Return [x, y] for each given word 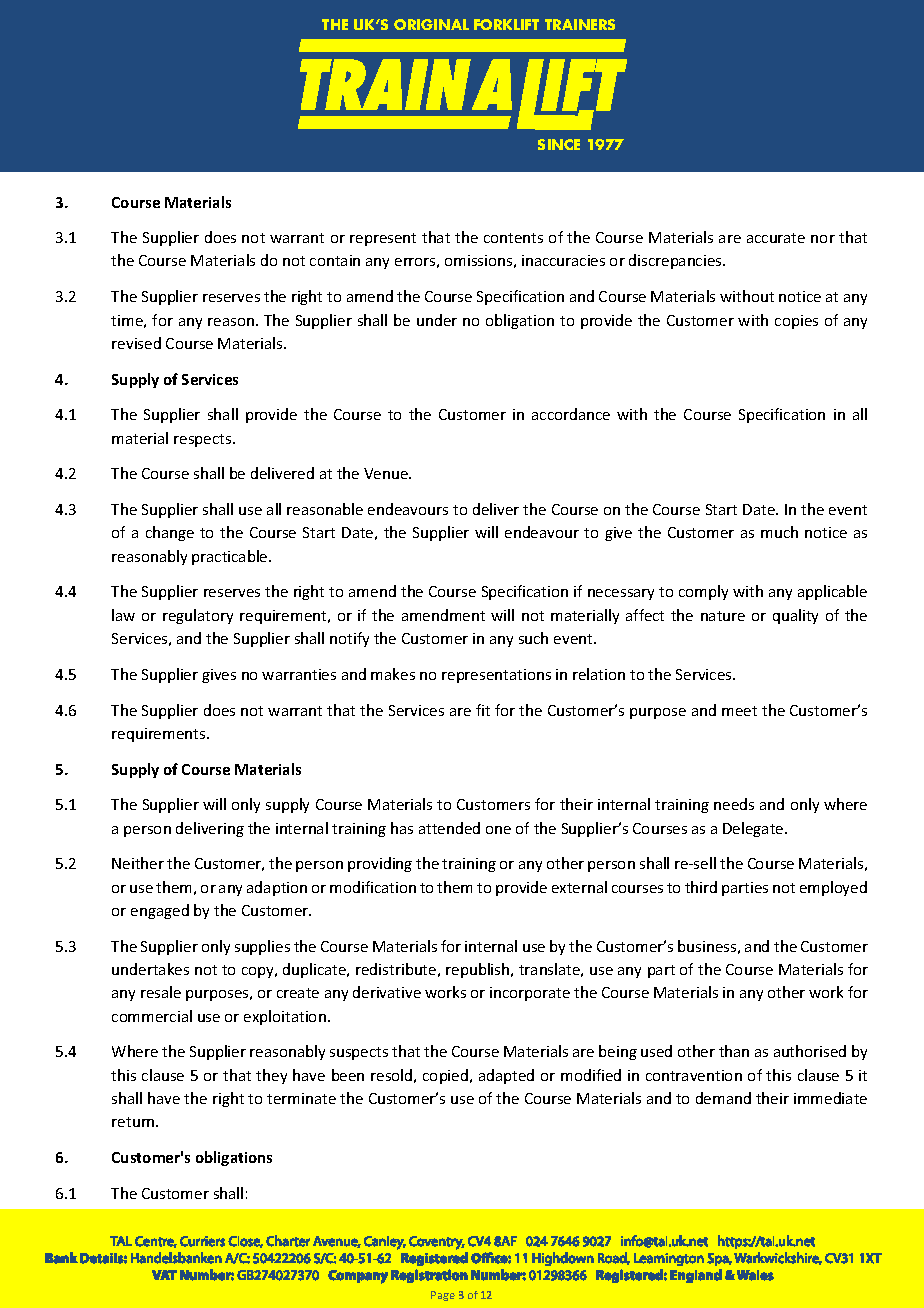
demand [723, 1098]
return [134, 1122]
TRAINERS [580, 24]
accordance [571, 414]
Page [443, 1296]
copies [796, 322]
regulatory [198, 616]
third [701, 887]
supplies [262, 947]
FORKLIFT [506, 24]
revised [136, 343]
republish [479, 970]
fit [483, 710]
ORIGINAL [431, 24]
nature [723, 616]
